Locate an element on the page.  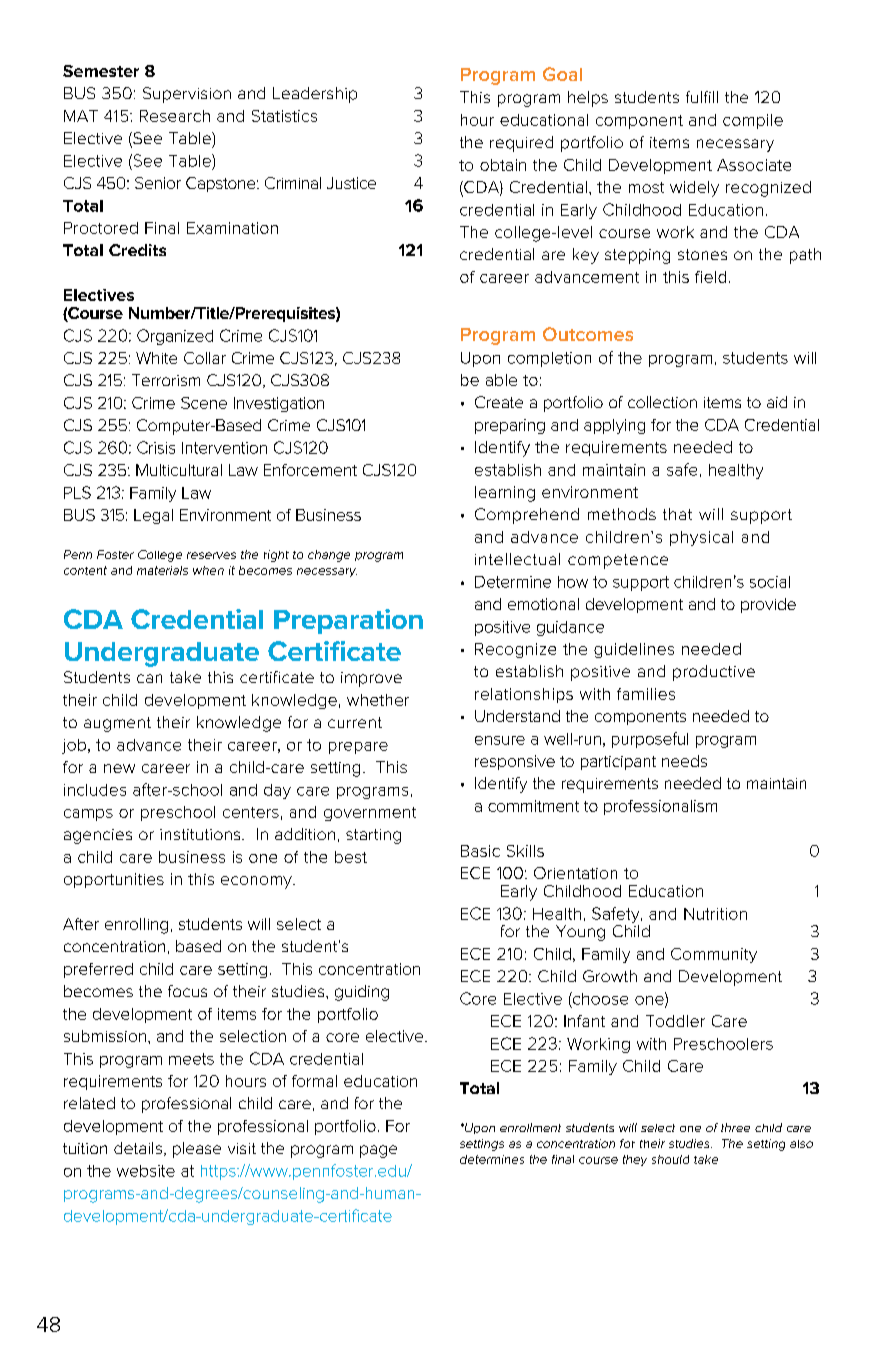
opportunities is located at coordinates (114, 880).
